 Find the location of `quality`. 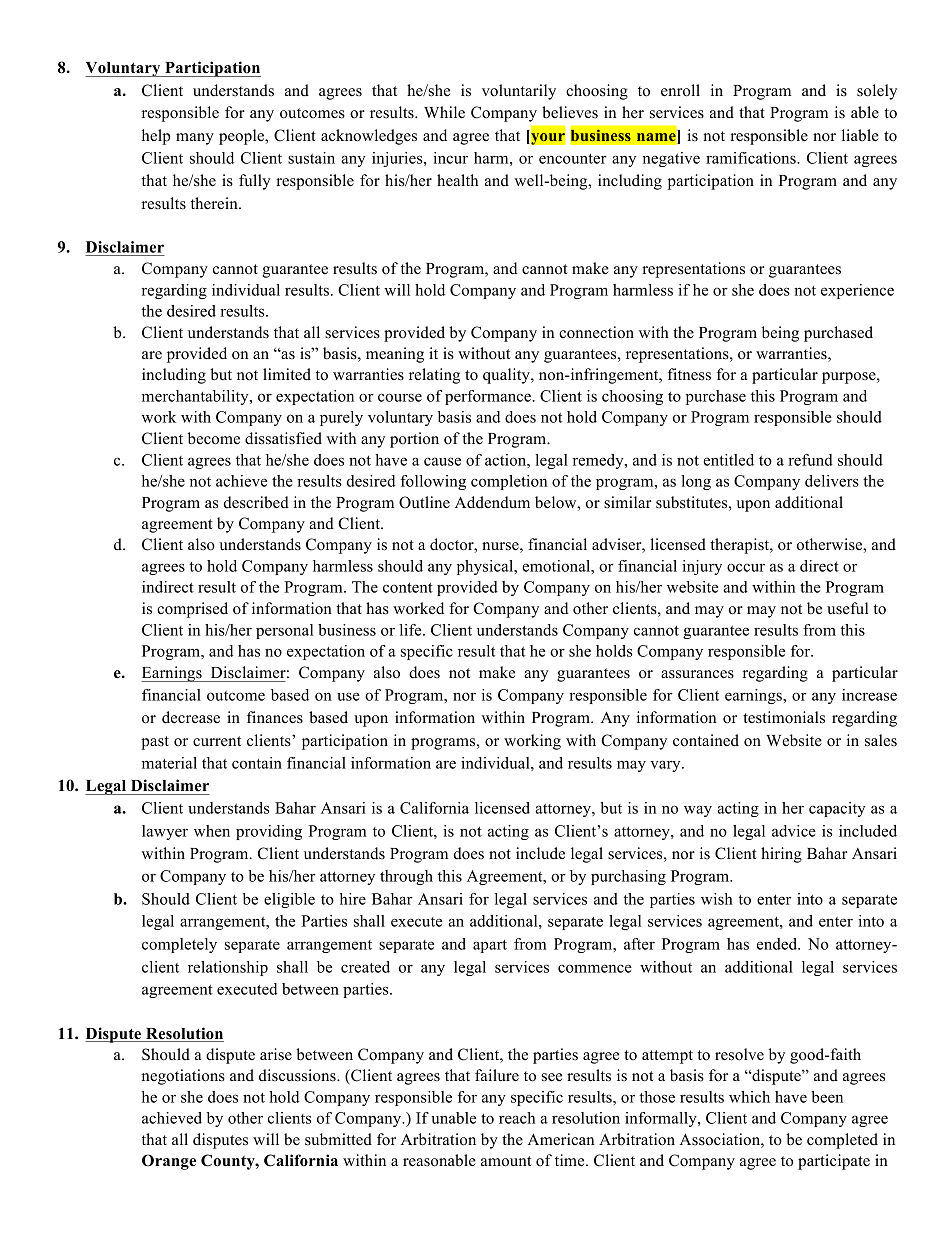

quality is located at coordinates (507, 376).
